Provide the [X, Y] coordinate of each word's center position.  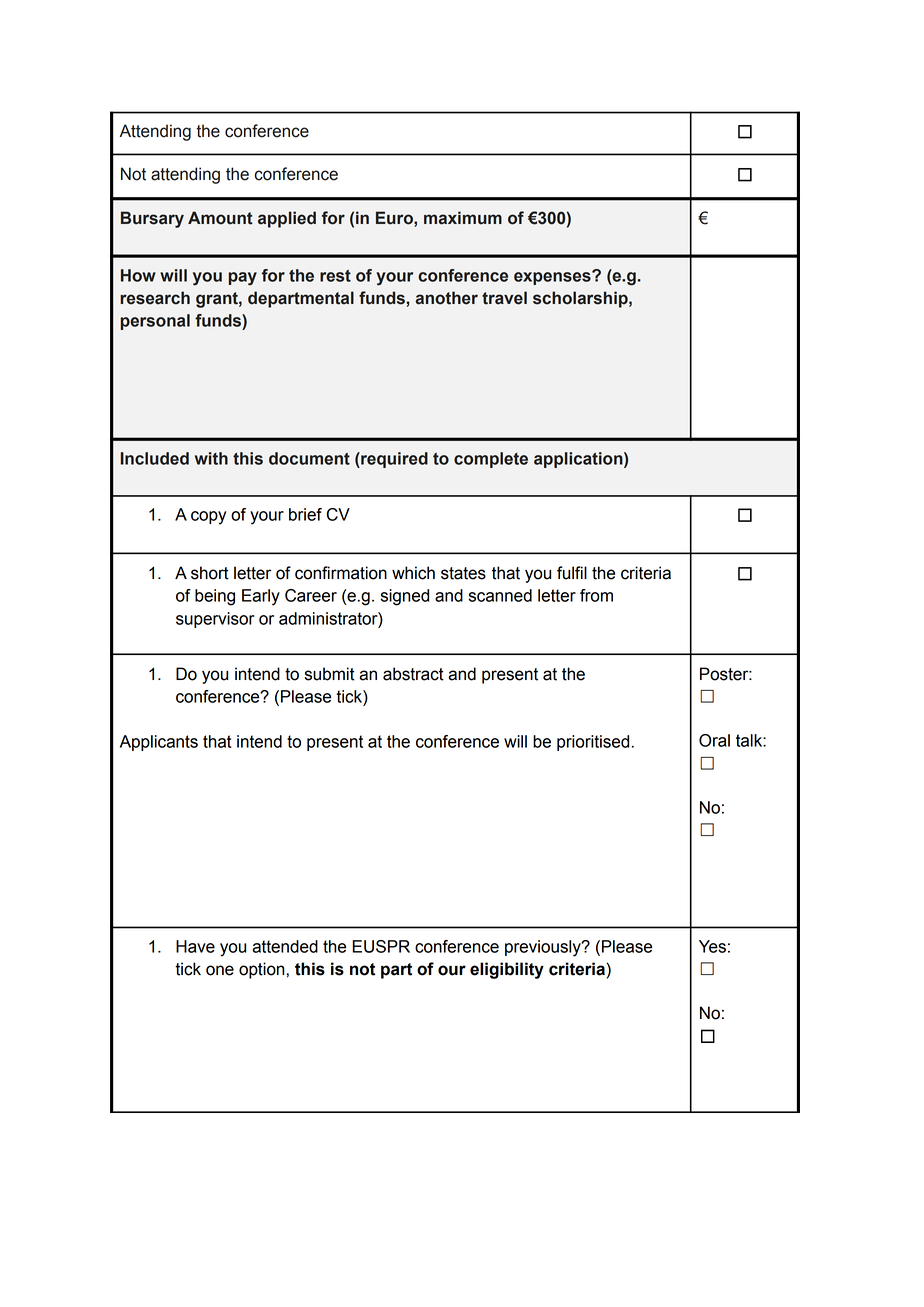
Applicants [159, 743]
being [215, 597]
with [211, 458]
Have [195, 946]
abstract [413, 674]
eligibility [507, 970]
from [596, 595]
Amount [220, 218]
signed [405, 597]
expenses [553, 278]
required [393, 460]
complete [491, 460]
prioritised [594, 743]
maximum [463, 218]
